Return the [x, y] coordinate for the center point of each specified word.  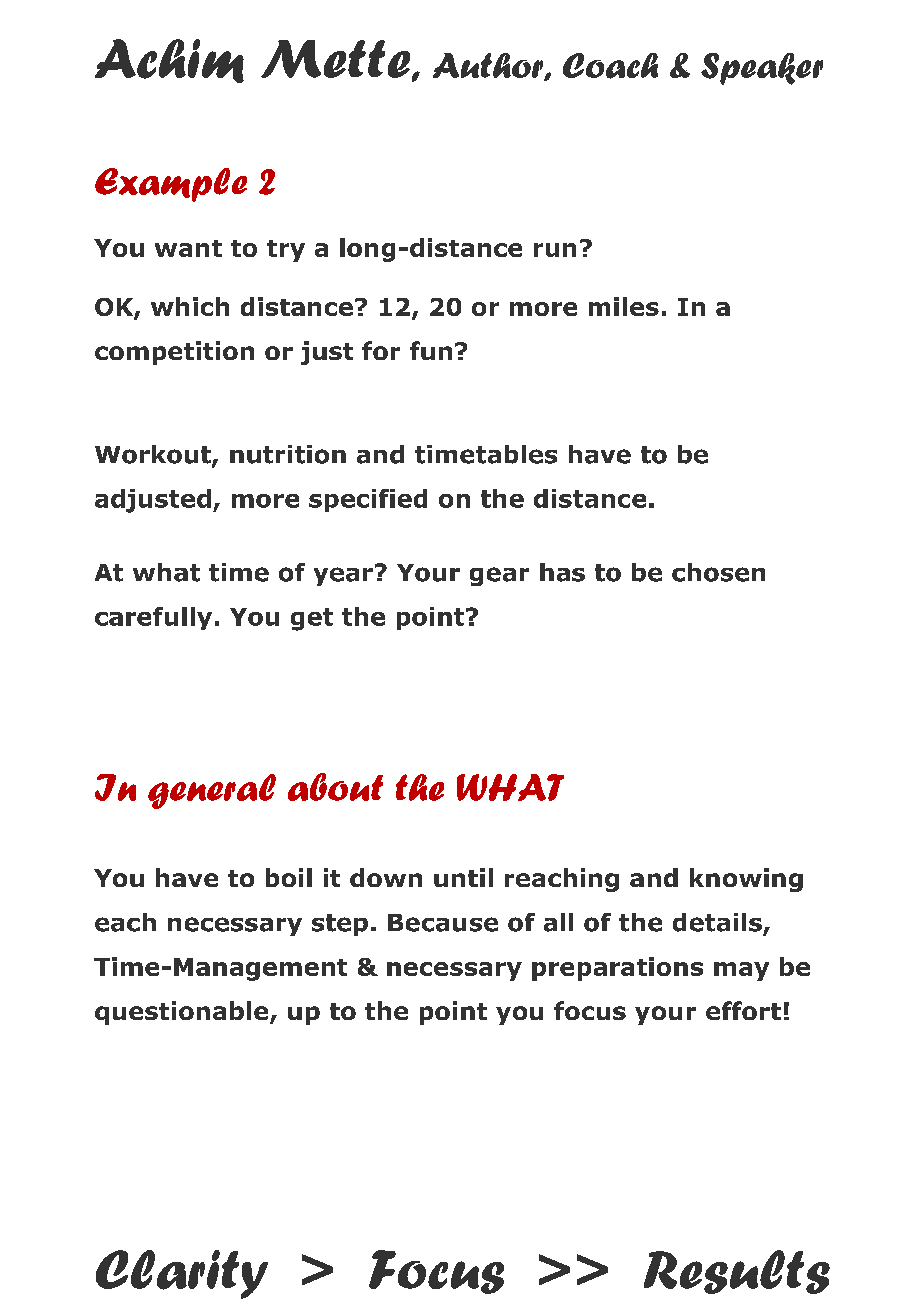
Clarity [182, 1274]
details [717, 922]
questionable [183, 1013]
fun [431, 350]
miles [624, 306]
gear [499, 576]
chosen [718, 572]
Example [171, 185]
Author [489, 67]
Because [443, 923]
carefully [153, 618]
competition [174, 353]
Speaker [762, 69]
